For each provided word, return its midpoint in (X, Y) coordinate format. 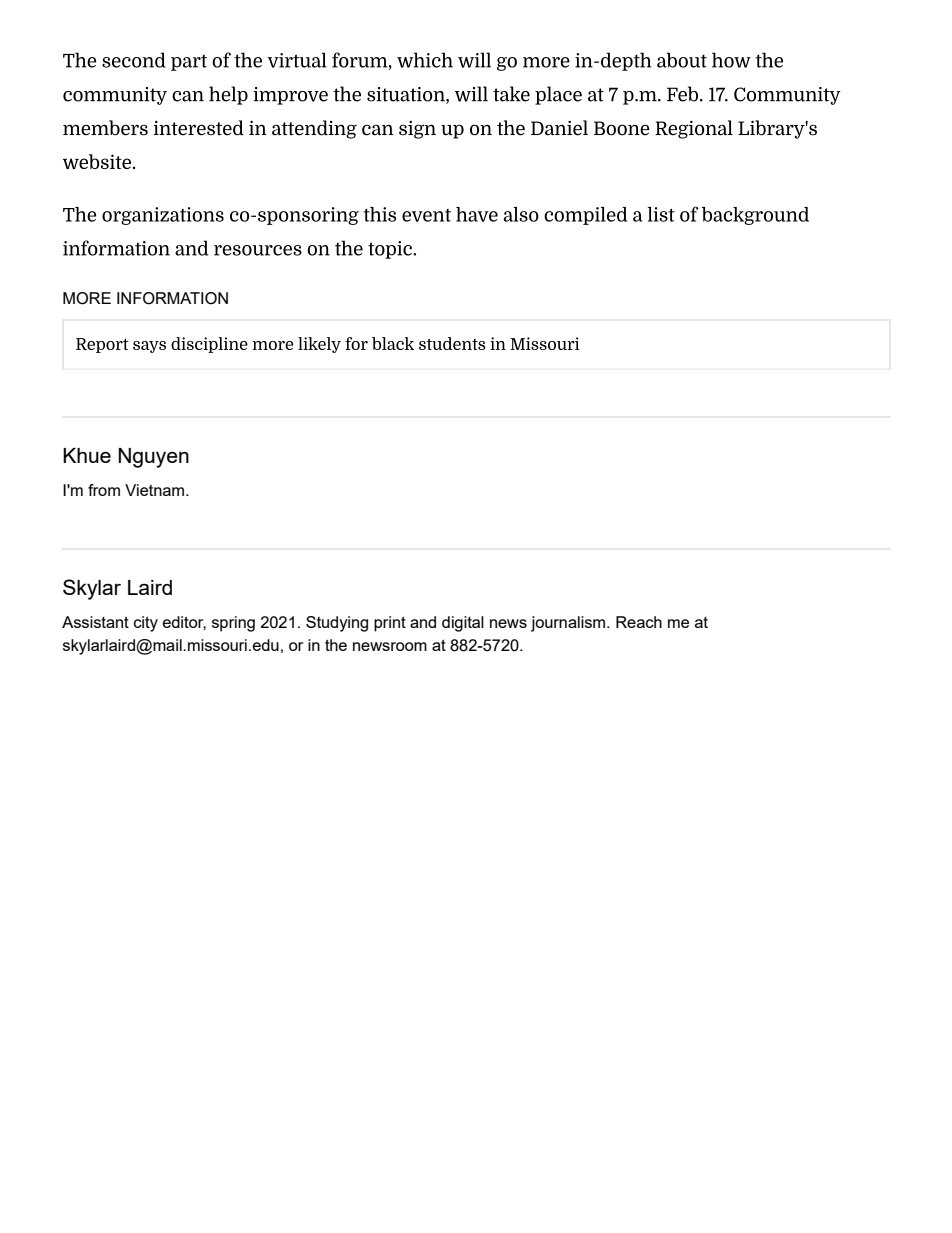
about (682, 60)
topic (391, 250)
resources (258, 250)
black (393, 343)
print (390, 624)
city (146, 624)
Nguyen (153, 458)
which (425, 60)
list (661, 214)
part (189, 63)
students (452, 343)
